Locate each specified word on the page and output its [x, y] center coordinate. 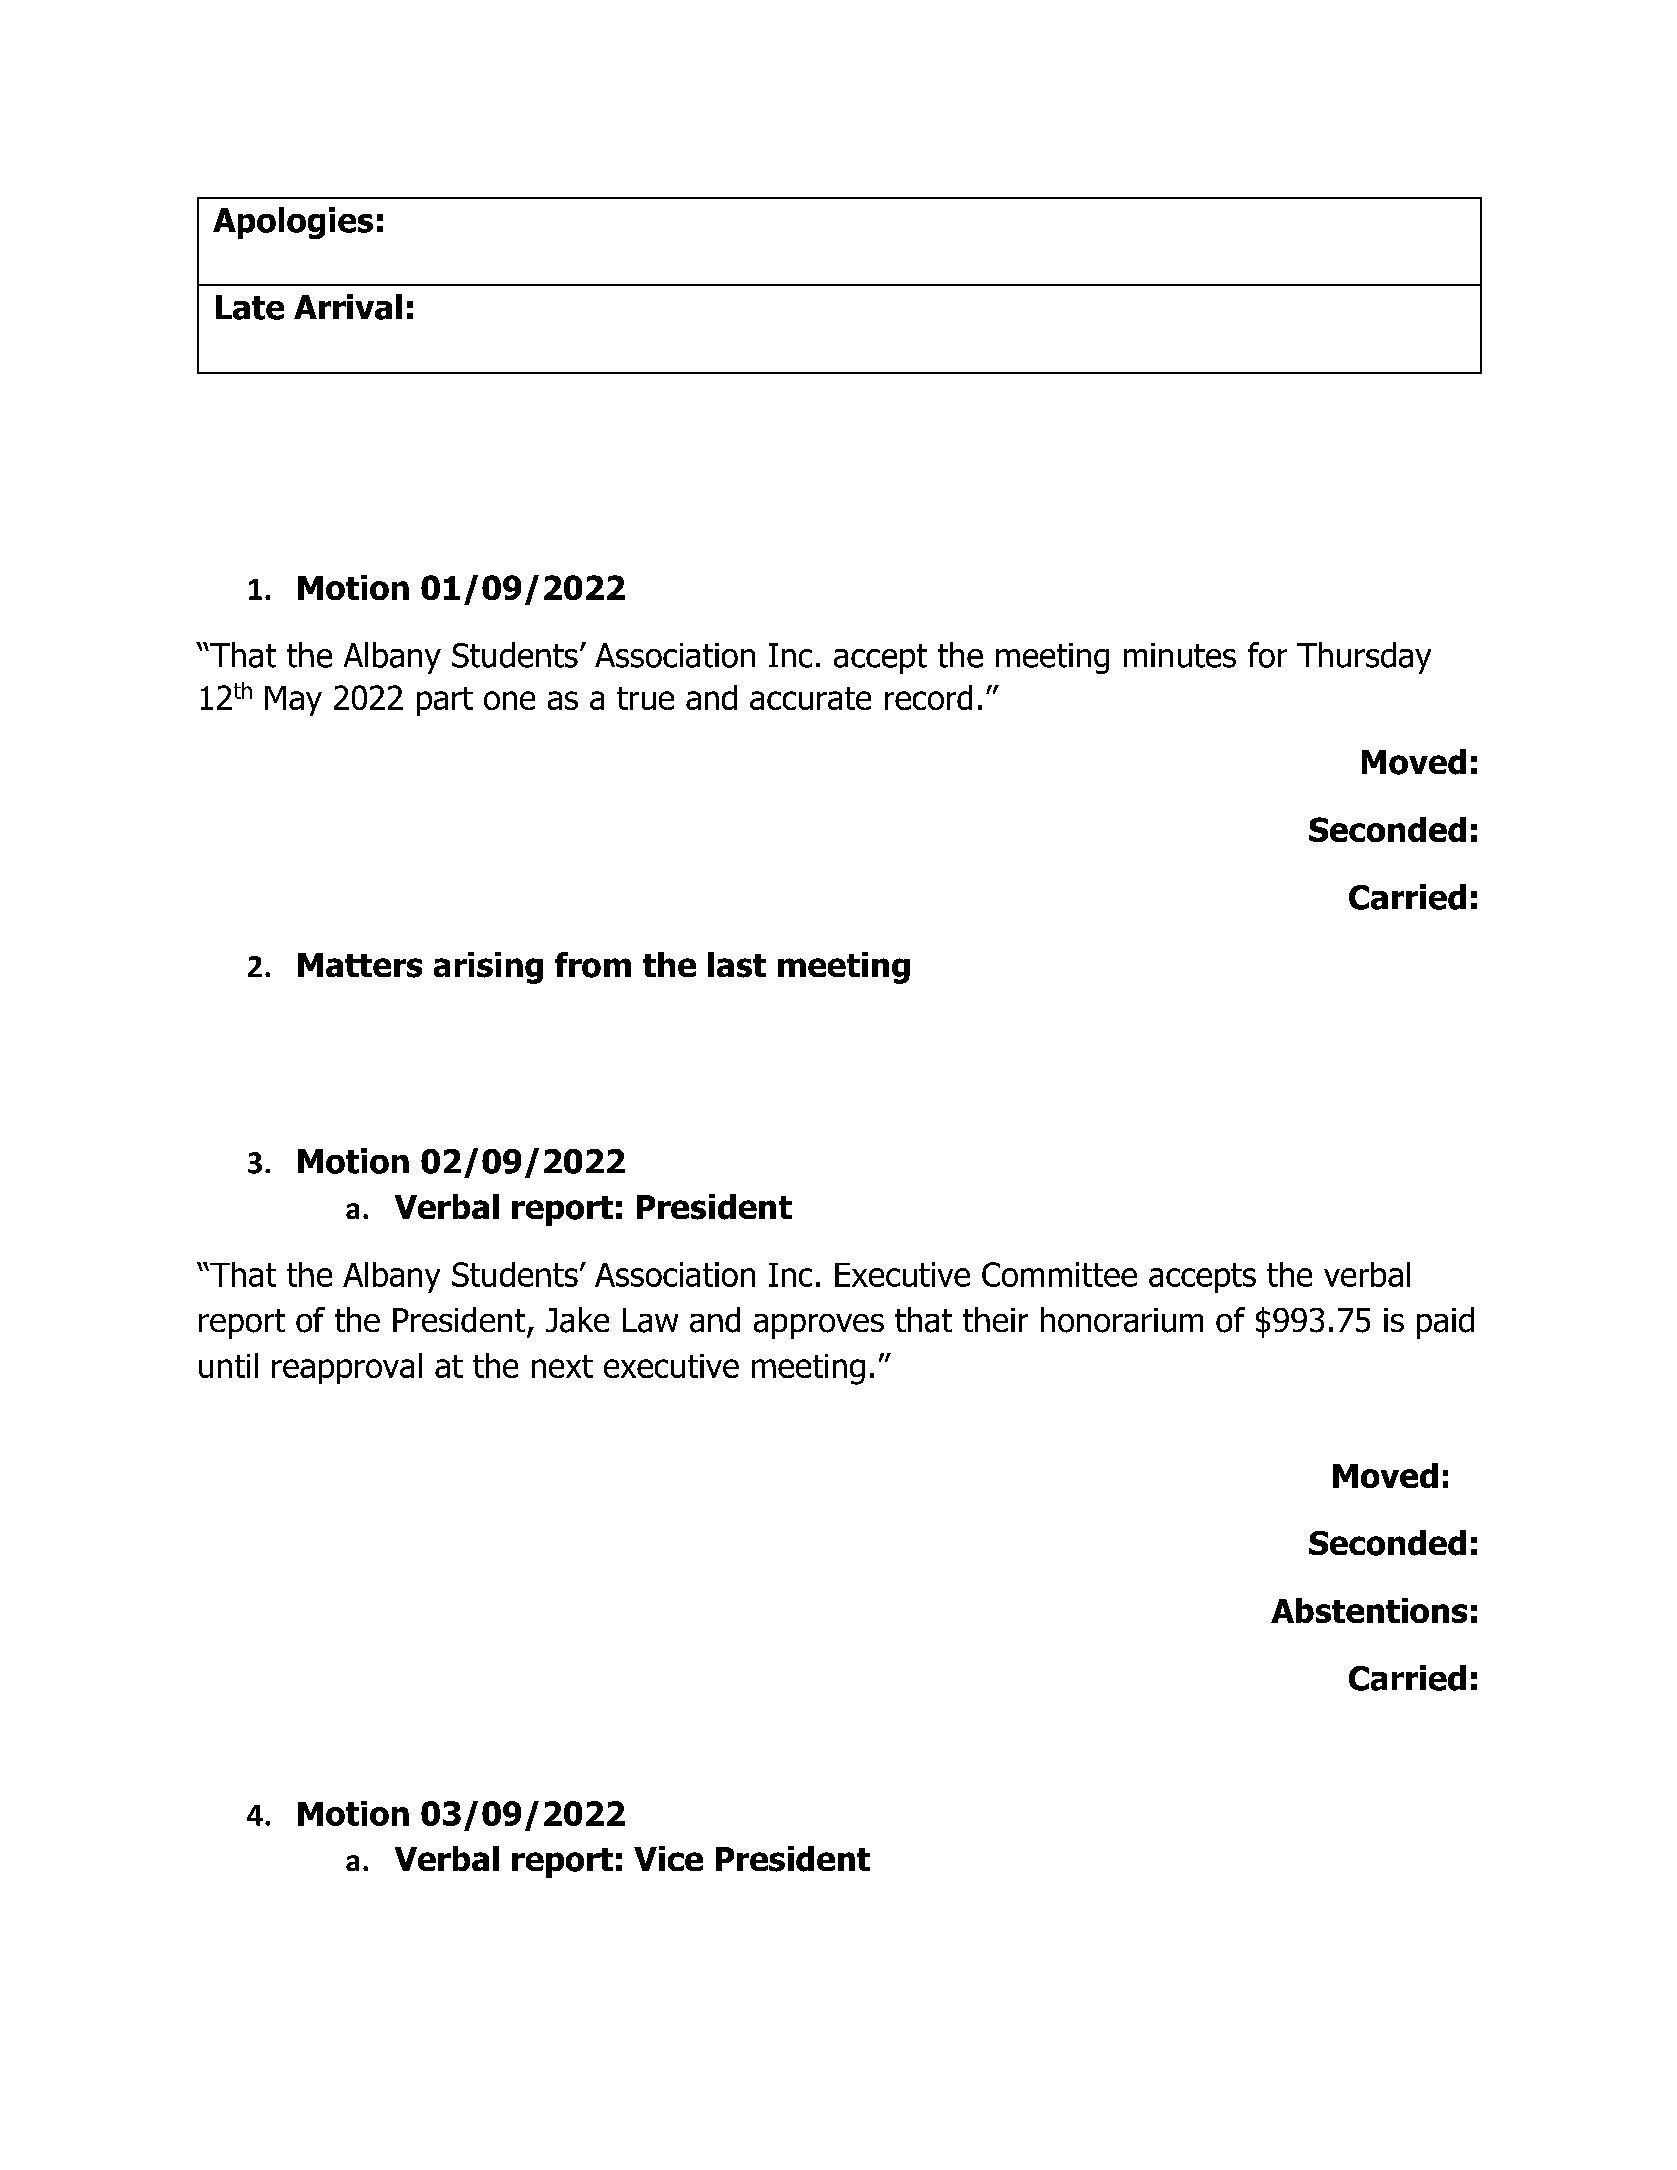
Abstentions [1369, 1610]
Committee [1059, 1274]
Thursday [1364, 658]
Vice [668, 1858]
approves [819, 1326]
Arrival [348, 307]
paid [1445, 1323]
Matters [360, 965]
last [737, 965]
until [228, 1365]
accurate [810, 698]
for [1267, 655]
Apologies [293, 223]
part [445, 701]
